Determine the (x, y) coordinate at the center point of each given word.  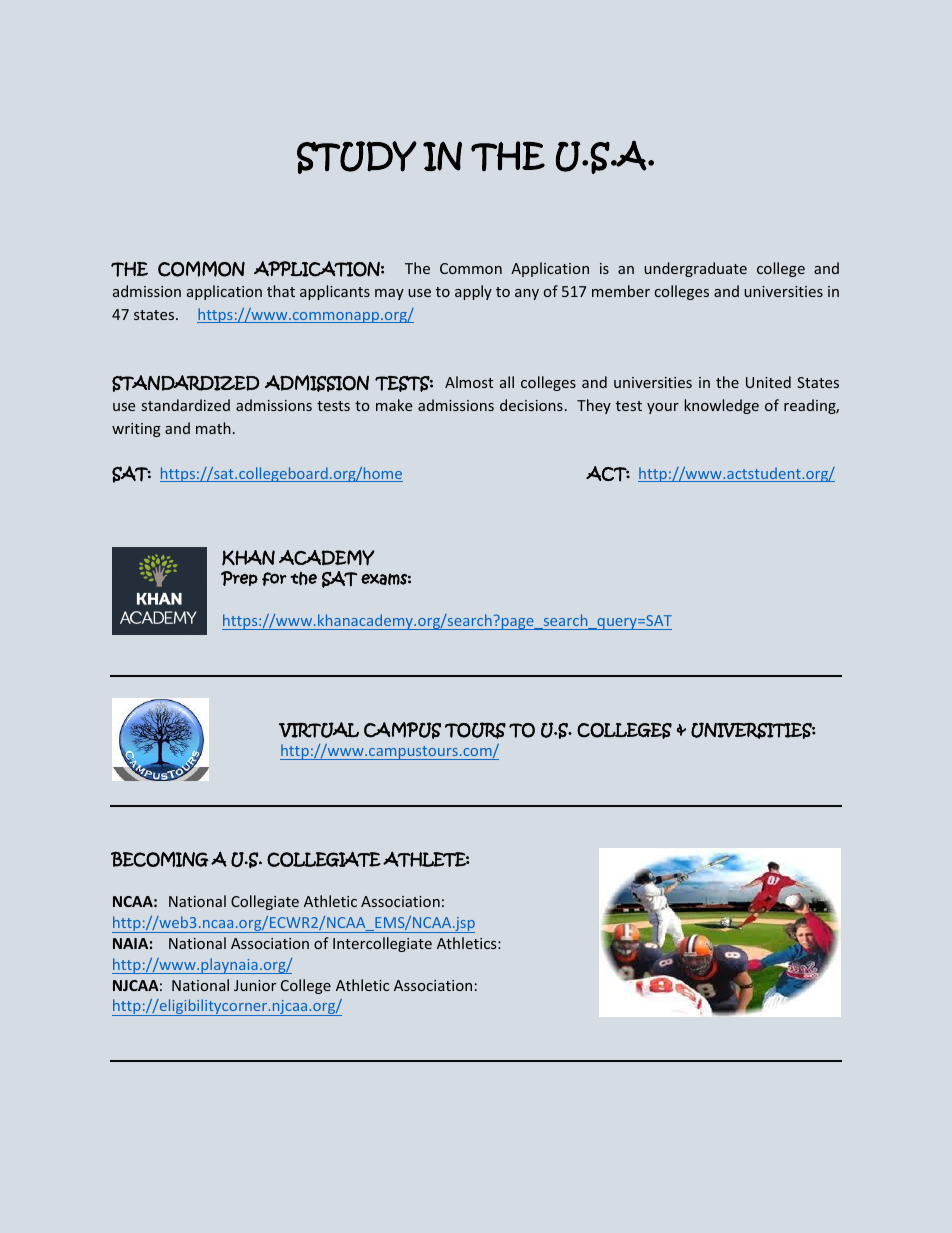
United (768, 382)
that (281, 291)
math (213, 428)
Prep (239, 578)
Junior (255, 985)
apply (473, 292)
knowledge (721, 406)
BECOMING (160, 859)
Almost (469, 382)
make (394, 405)
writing (136, 430)
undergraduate (695, 269)
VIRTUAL (319, 730)
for (274, 579)
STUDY (357, 157)
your (663, 408)
